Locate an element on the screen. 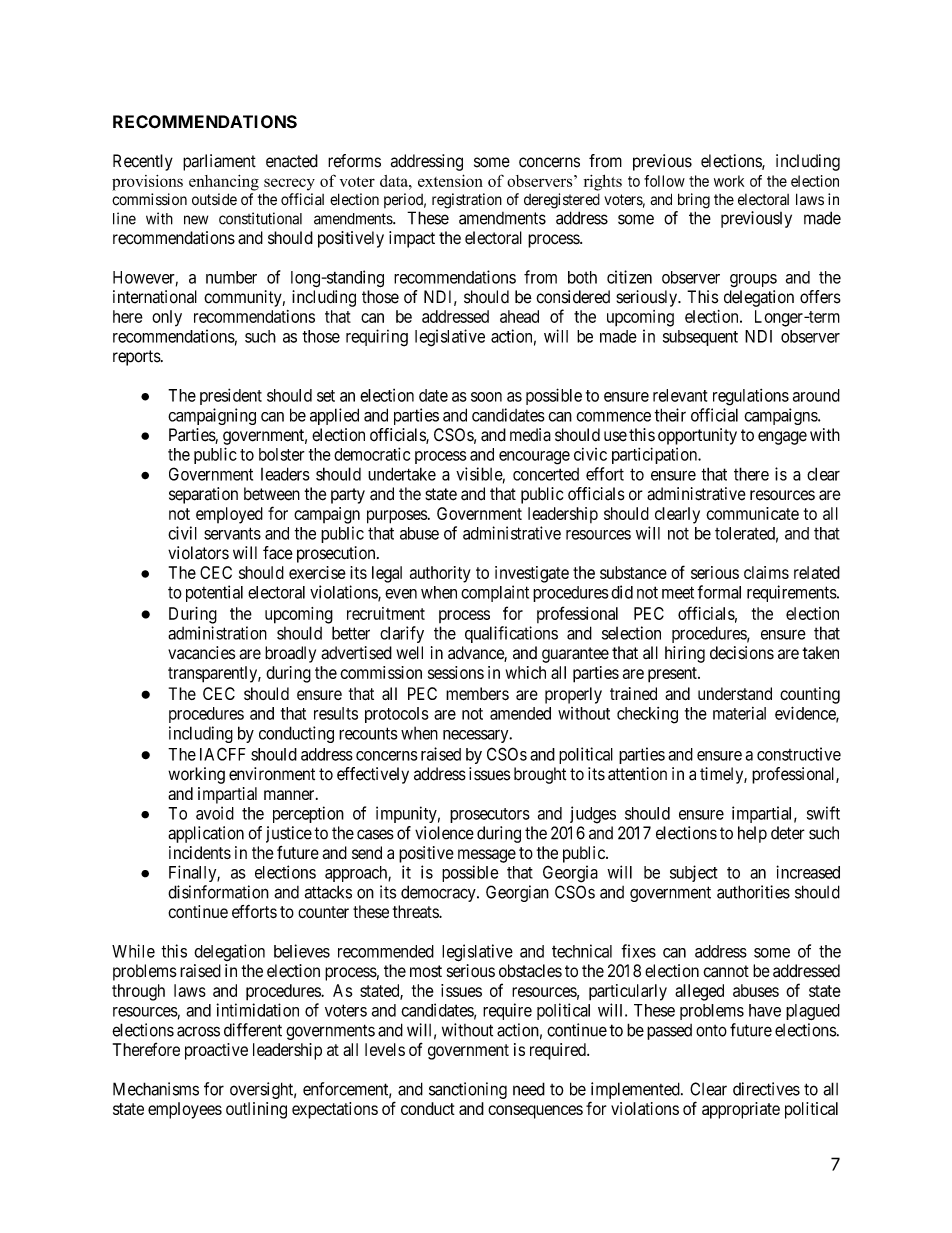 This screenshot has width=952, height=1233. administration is located at coordinates (217, 633).
